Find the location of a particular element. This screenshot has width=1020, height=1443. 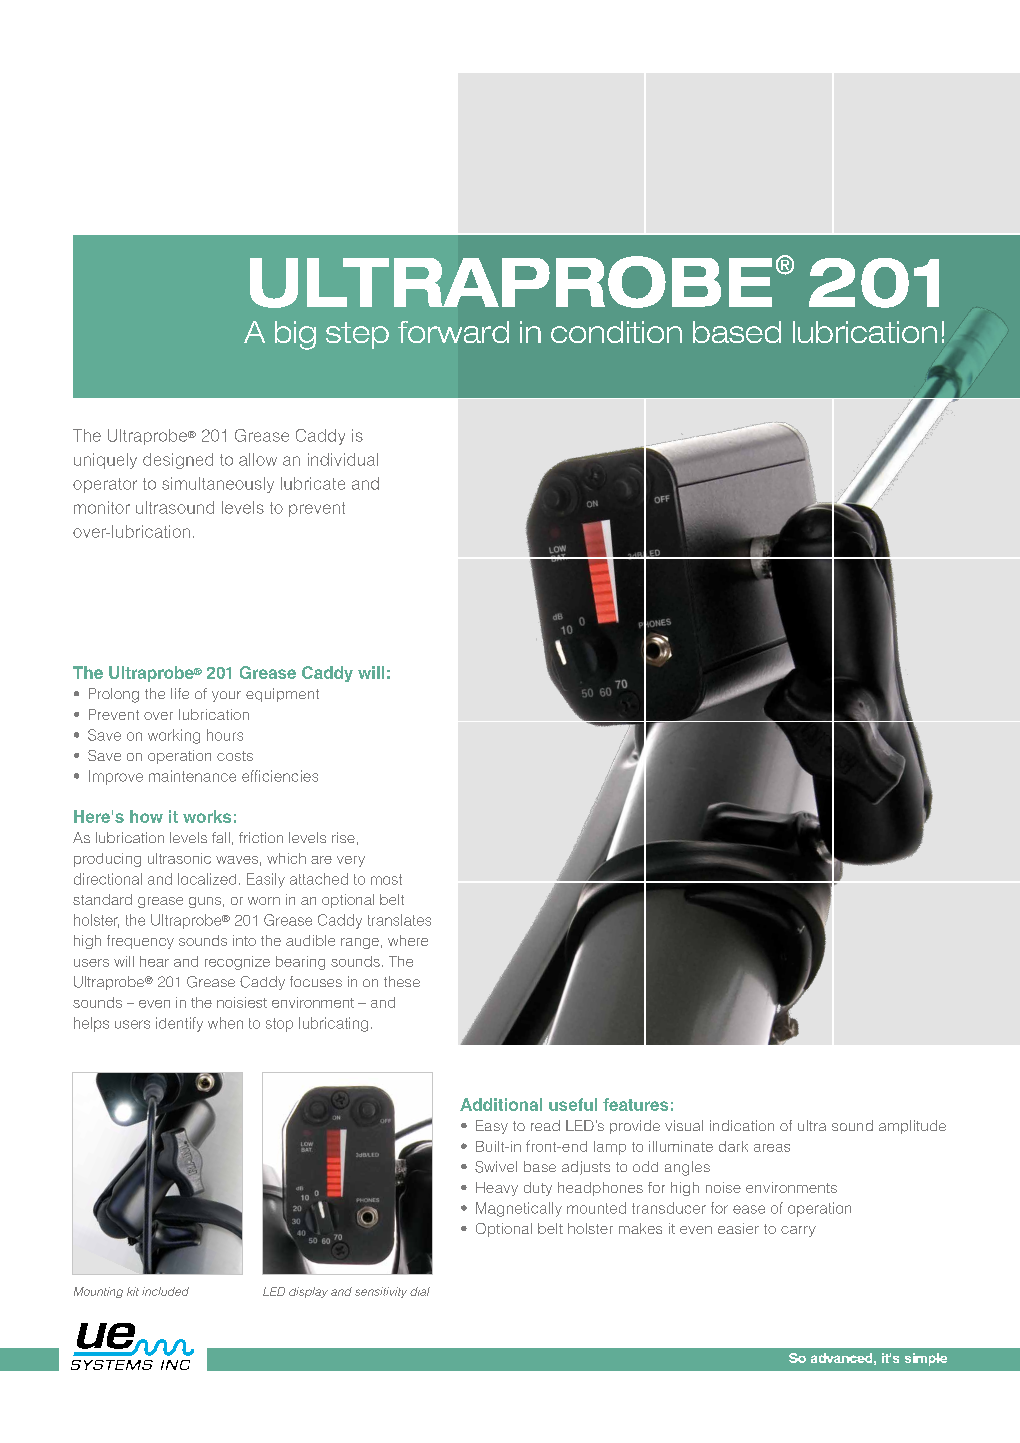

these is located at coordinates (402, 981).
